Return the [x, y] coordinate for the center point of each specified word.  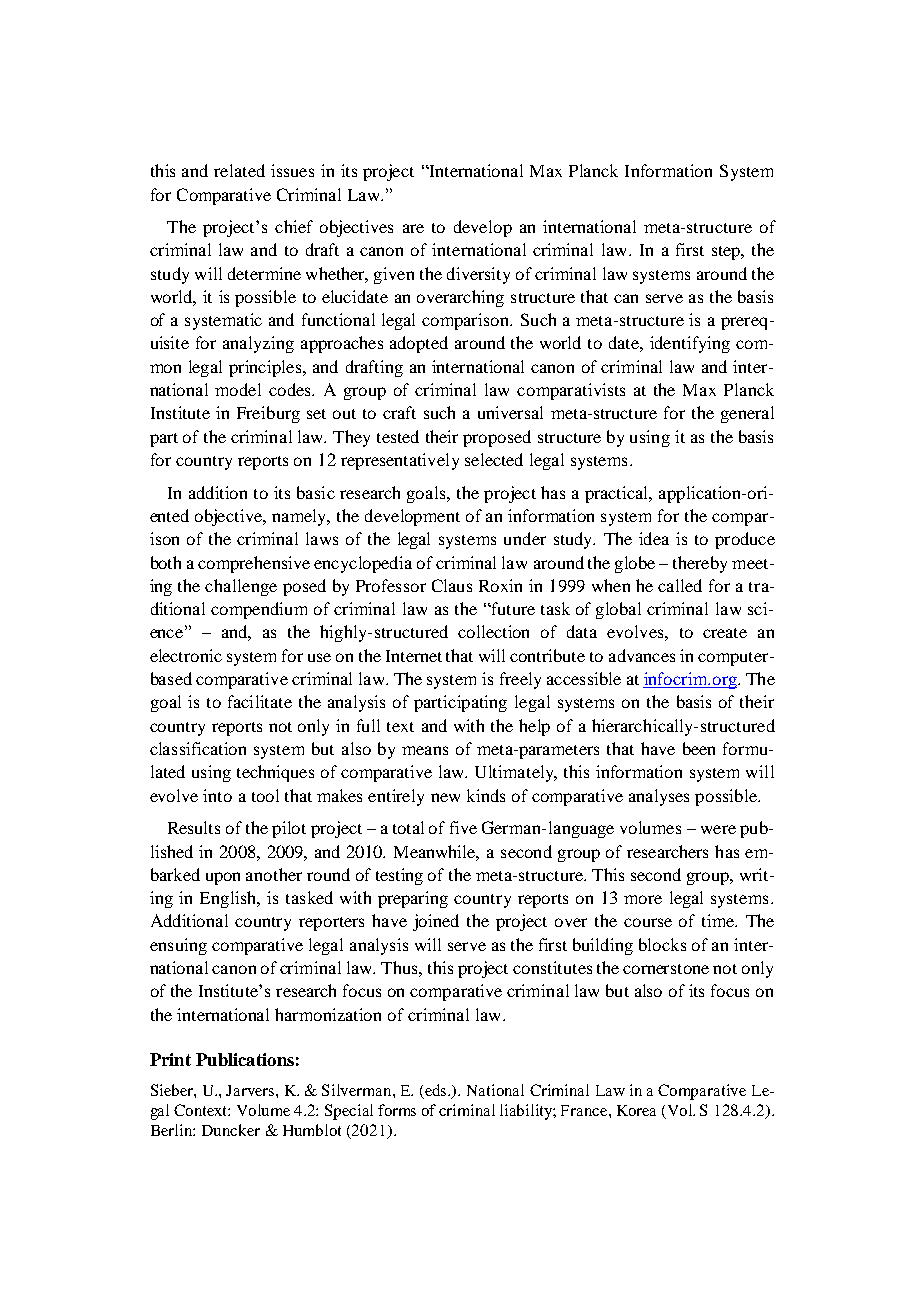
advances [642, 655]
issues [292, 170]
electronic [186, 655]
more [643, 899]
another [274, 874]
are [413, 228]
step [727, 253]
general [747, 414]
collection [493, 631]
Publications [245, 1059]
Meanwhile [436, 852]
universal [510, 412]
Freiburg [268, 414]
